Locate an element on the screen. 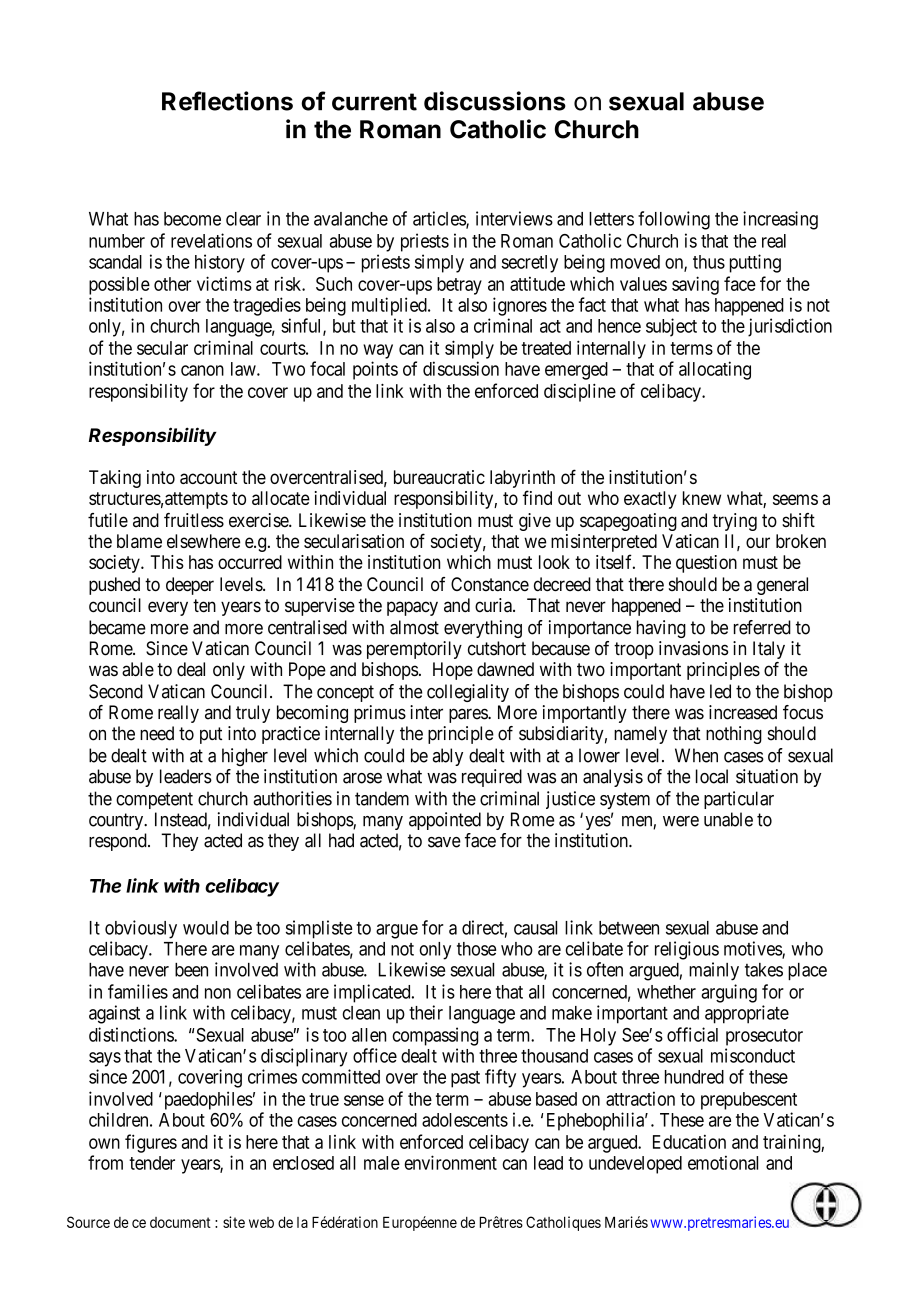 This screenshot has height=1307, width=924. account is located at coordinates (208, 477).
